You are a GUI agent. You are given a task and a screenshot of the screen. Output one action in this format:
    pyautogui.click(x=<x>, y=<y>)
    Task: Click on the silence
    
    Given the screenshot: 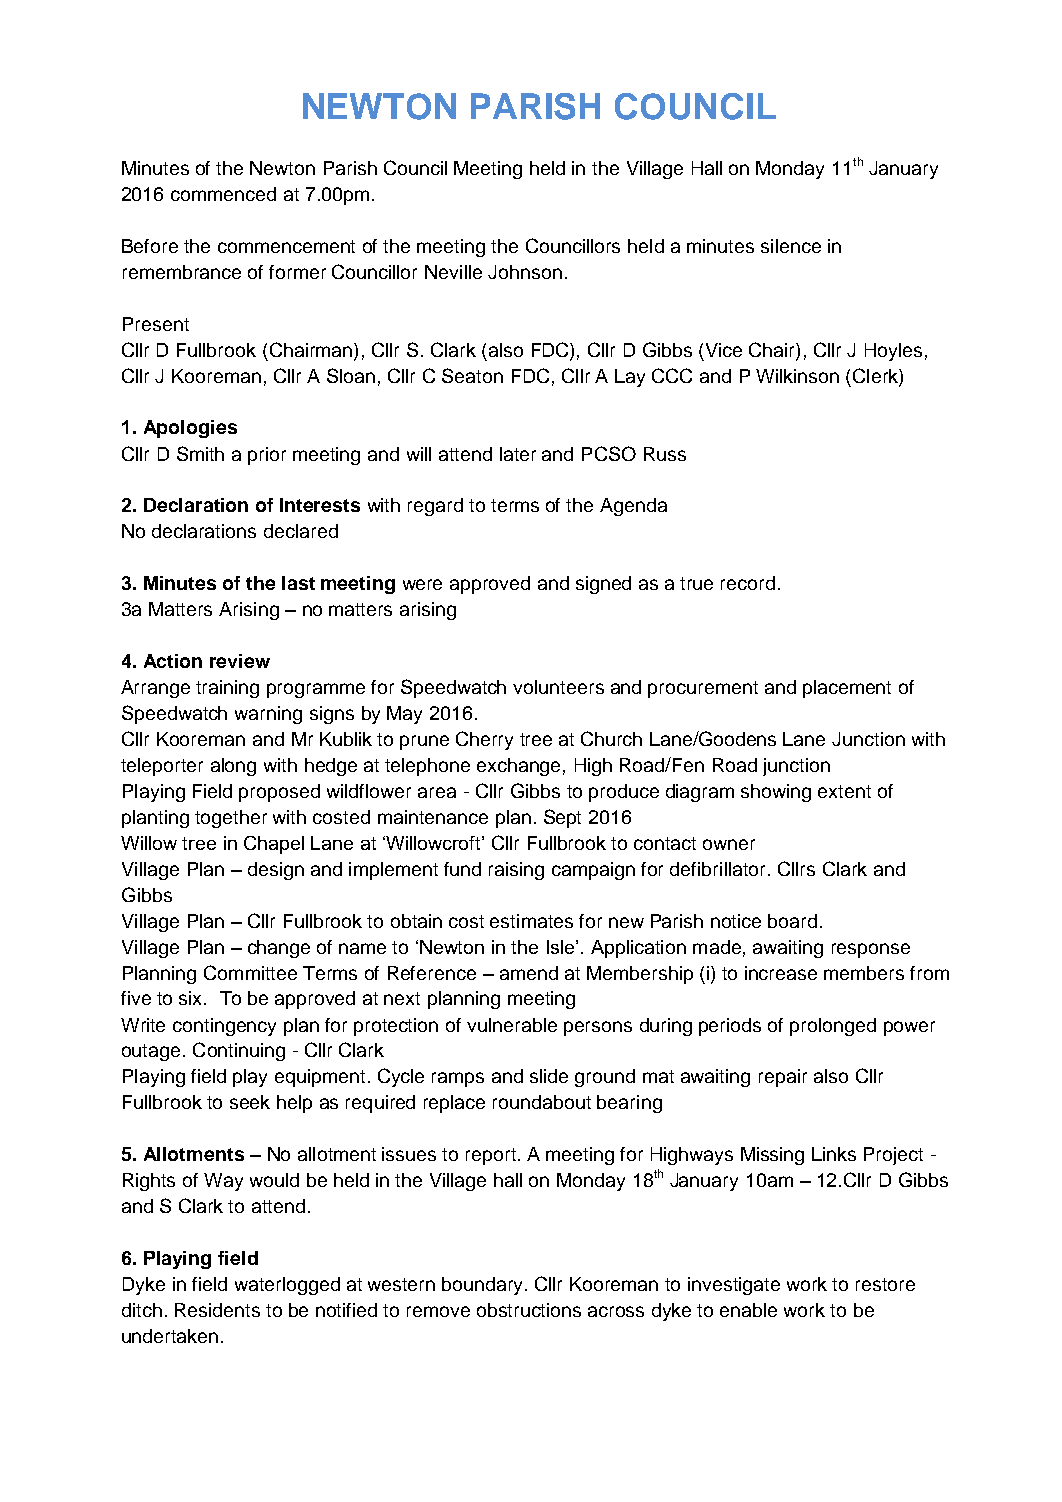 What is the action you would take?
    pyautogui.click(x=791, y=246)
